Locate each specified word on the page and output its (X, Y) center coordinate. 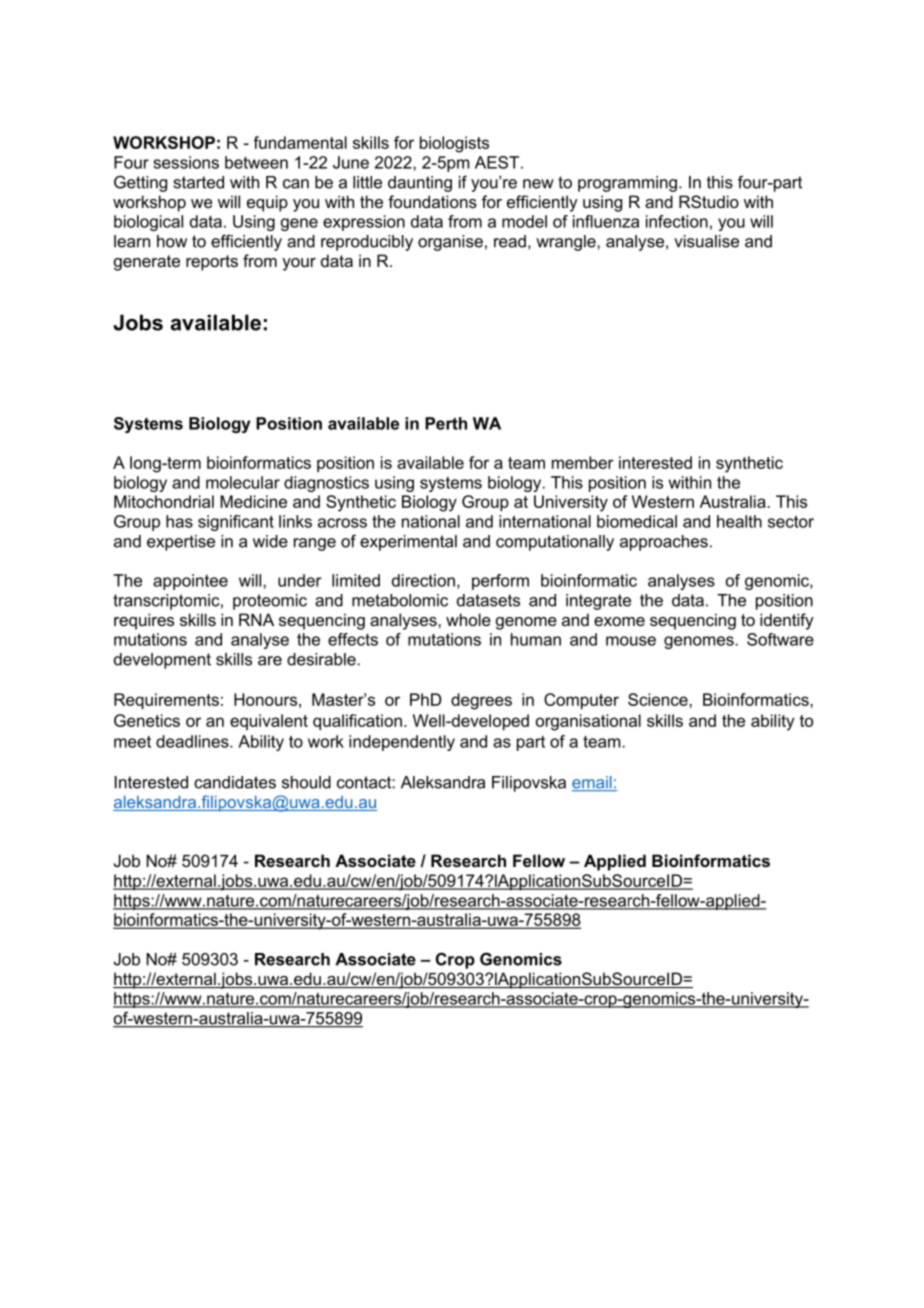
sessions (186, 162)
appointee (190, 582)
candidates (235, 782)
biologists (454, 144)
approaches (664, 543)
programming (627, 184)
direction (423, 580)
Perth (446, 423)
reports (212, 263)
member (583, 462)
